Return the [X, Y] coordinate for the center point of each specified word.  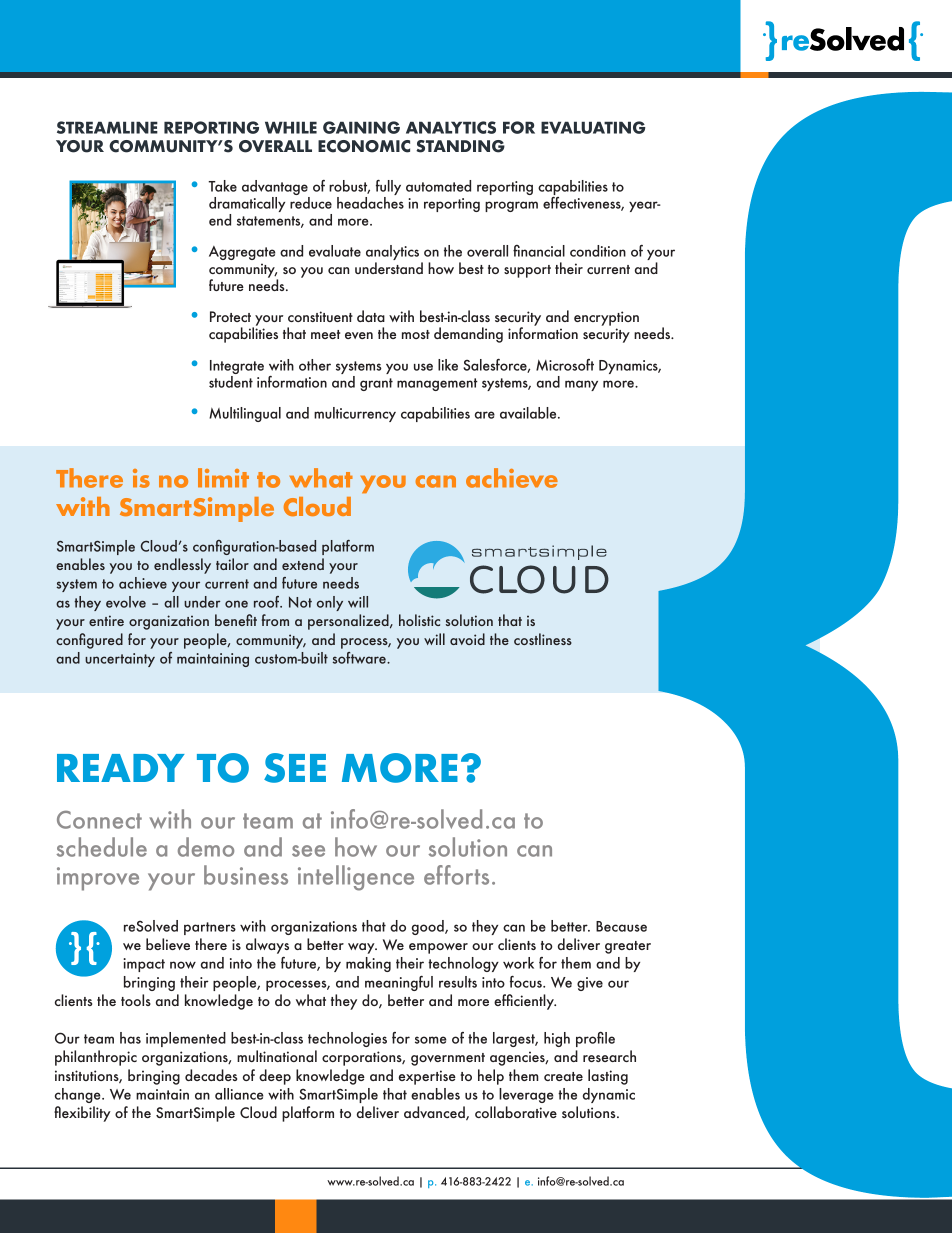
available [529, 413]
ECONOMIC [364, 146]
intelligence [356, 878]
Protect [230, 316]
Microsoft [565, 365]
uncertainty [120, 660]
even [359, 335]
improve [98, 879]
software [360, 658]
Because [621, 926]
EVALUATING [593, 127]
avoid [467, 639]
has [130, 1038]
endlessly [182, 566]
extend [303, 564]
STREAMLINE [107, 127]
